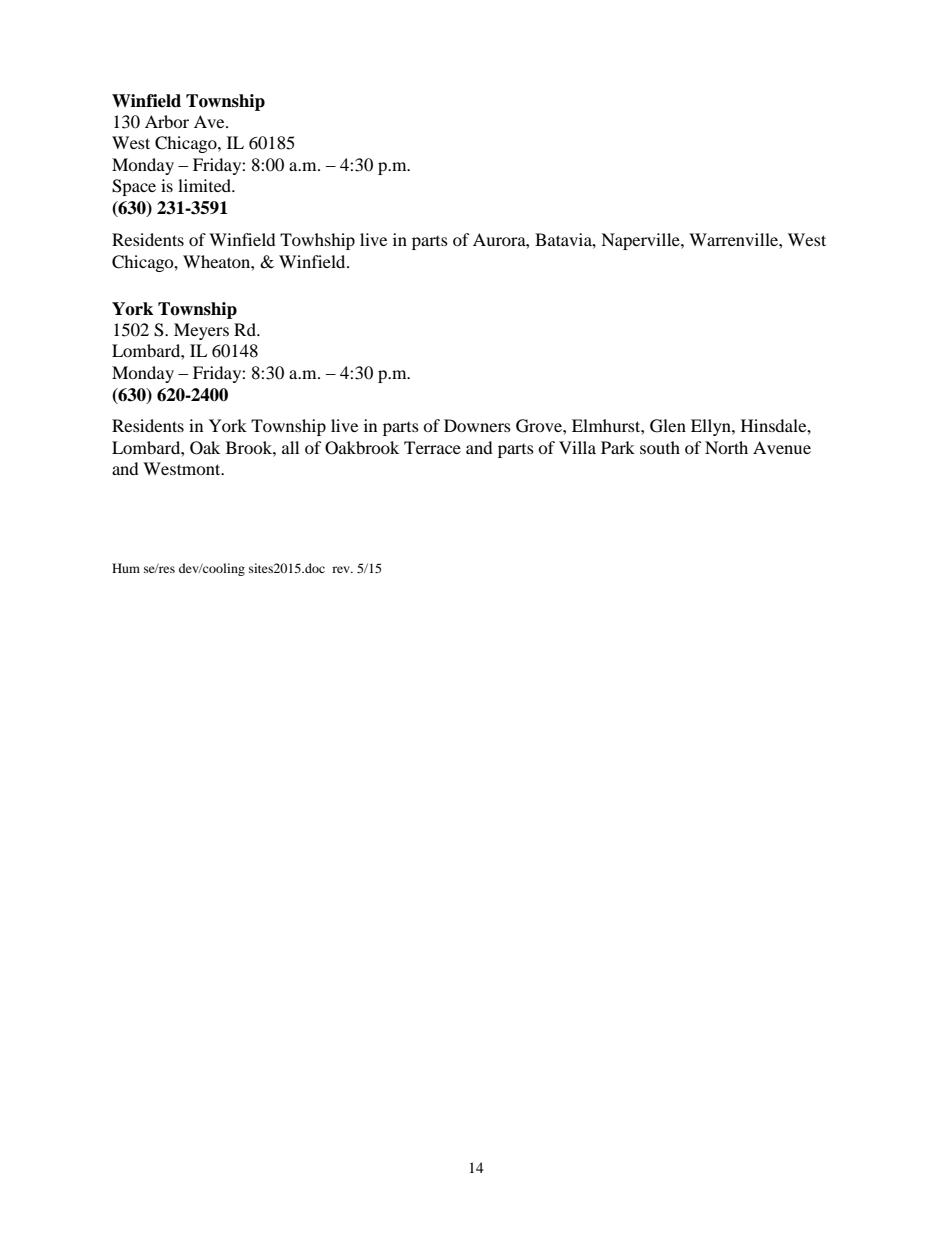 The height and width of the screenshot is (1233, 952). Describe the element at coordinates (201, 331) in the screenshot. I see `Meyers` at that location.
